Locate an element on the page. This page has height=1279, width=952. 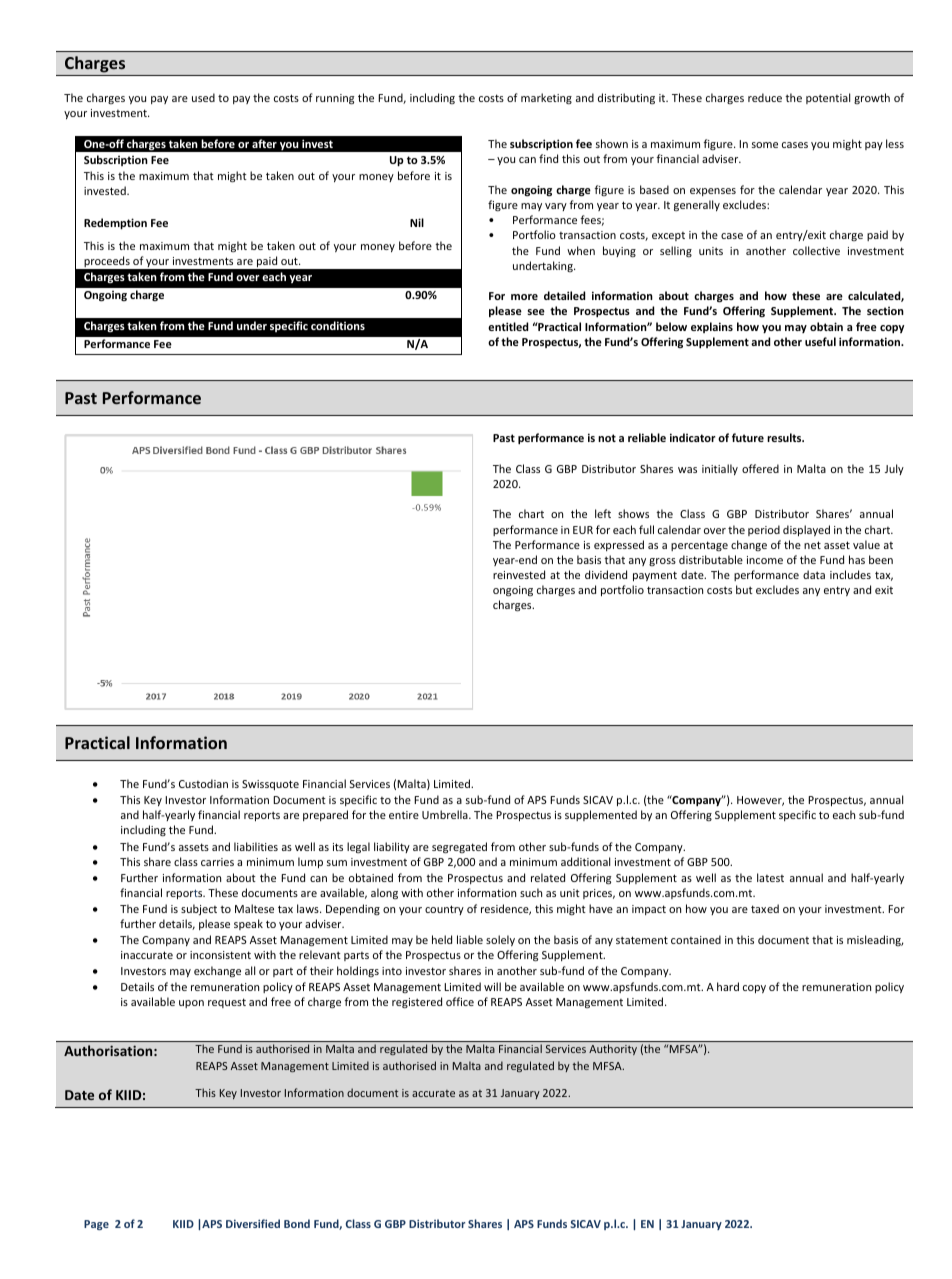
taxed is located at coordinates (765, 908).
